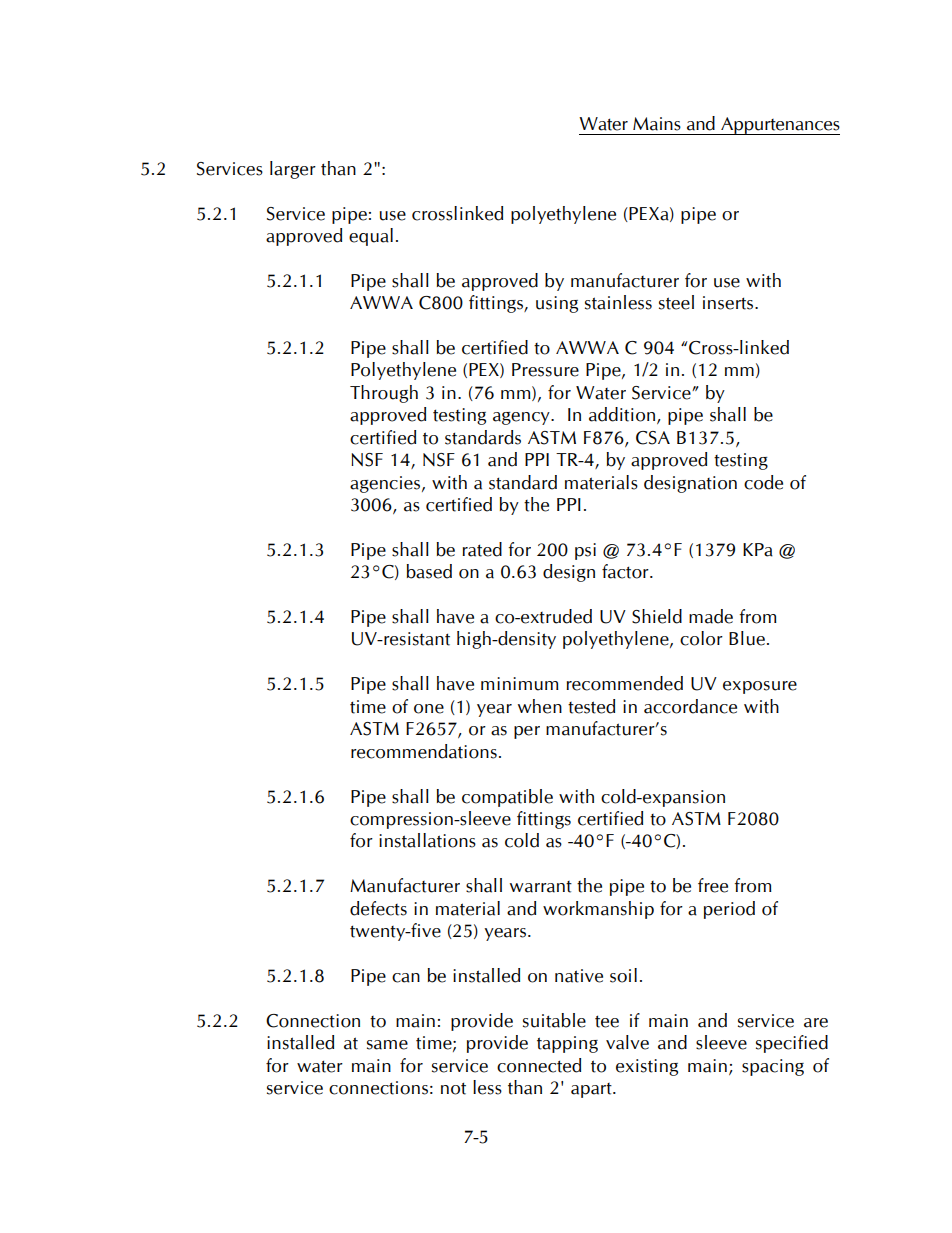 The image size is (952, 1233). What do you see at coordinates (763, 482) in the document?
I see `code` at bounding box center [763, 482].
